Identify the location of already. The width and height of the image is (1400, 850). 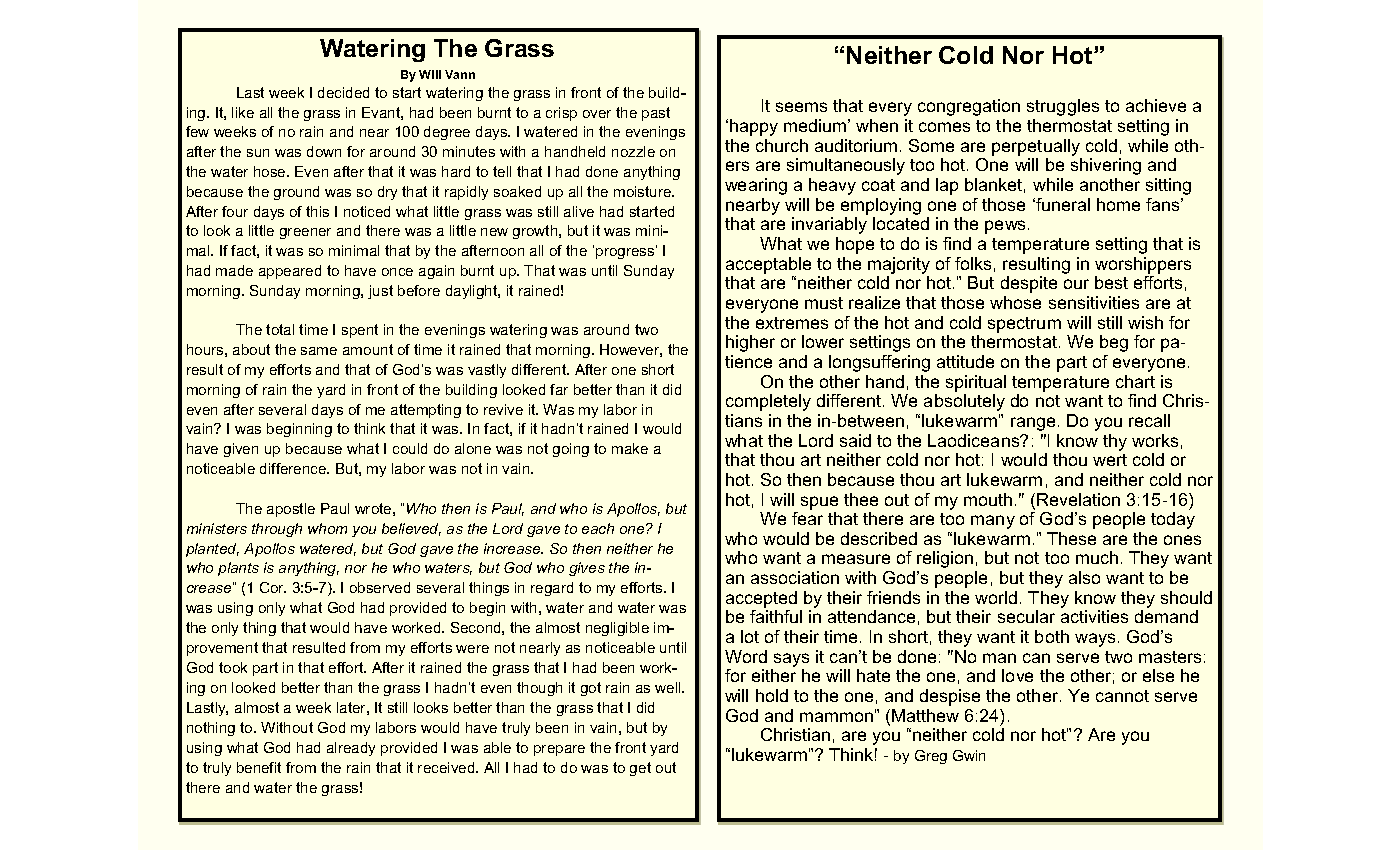
(351, 749).
